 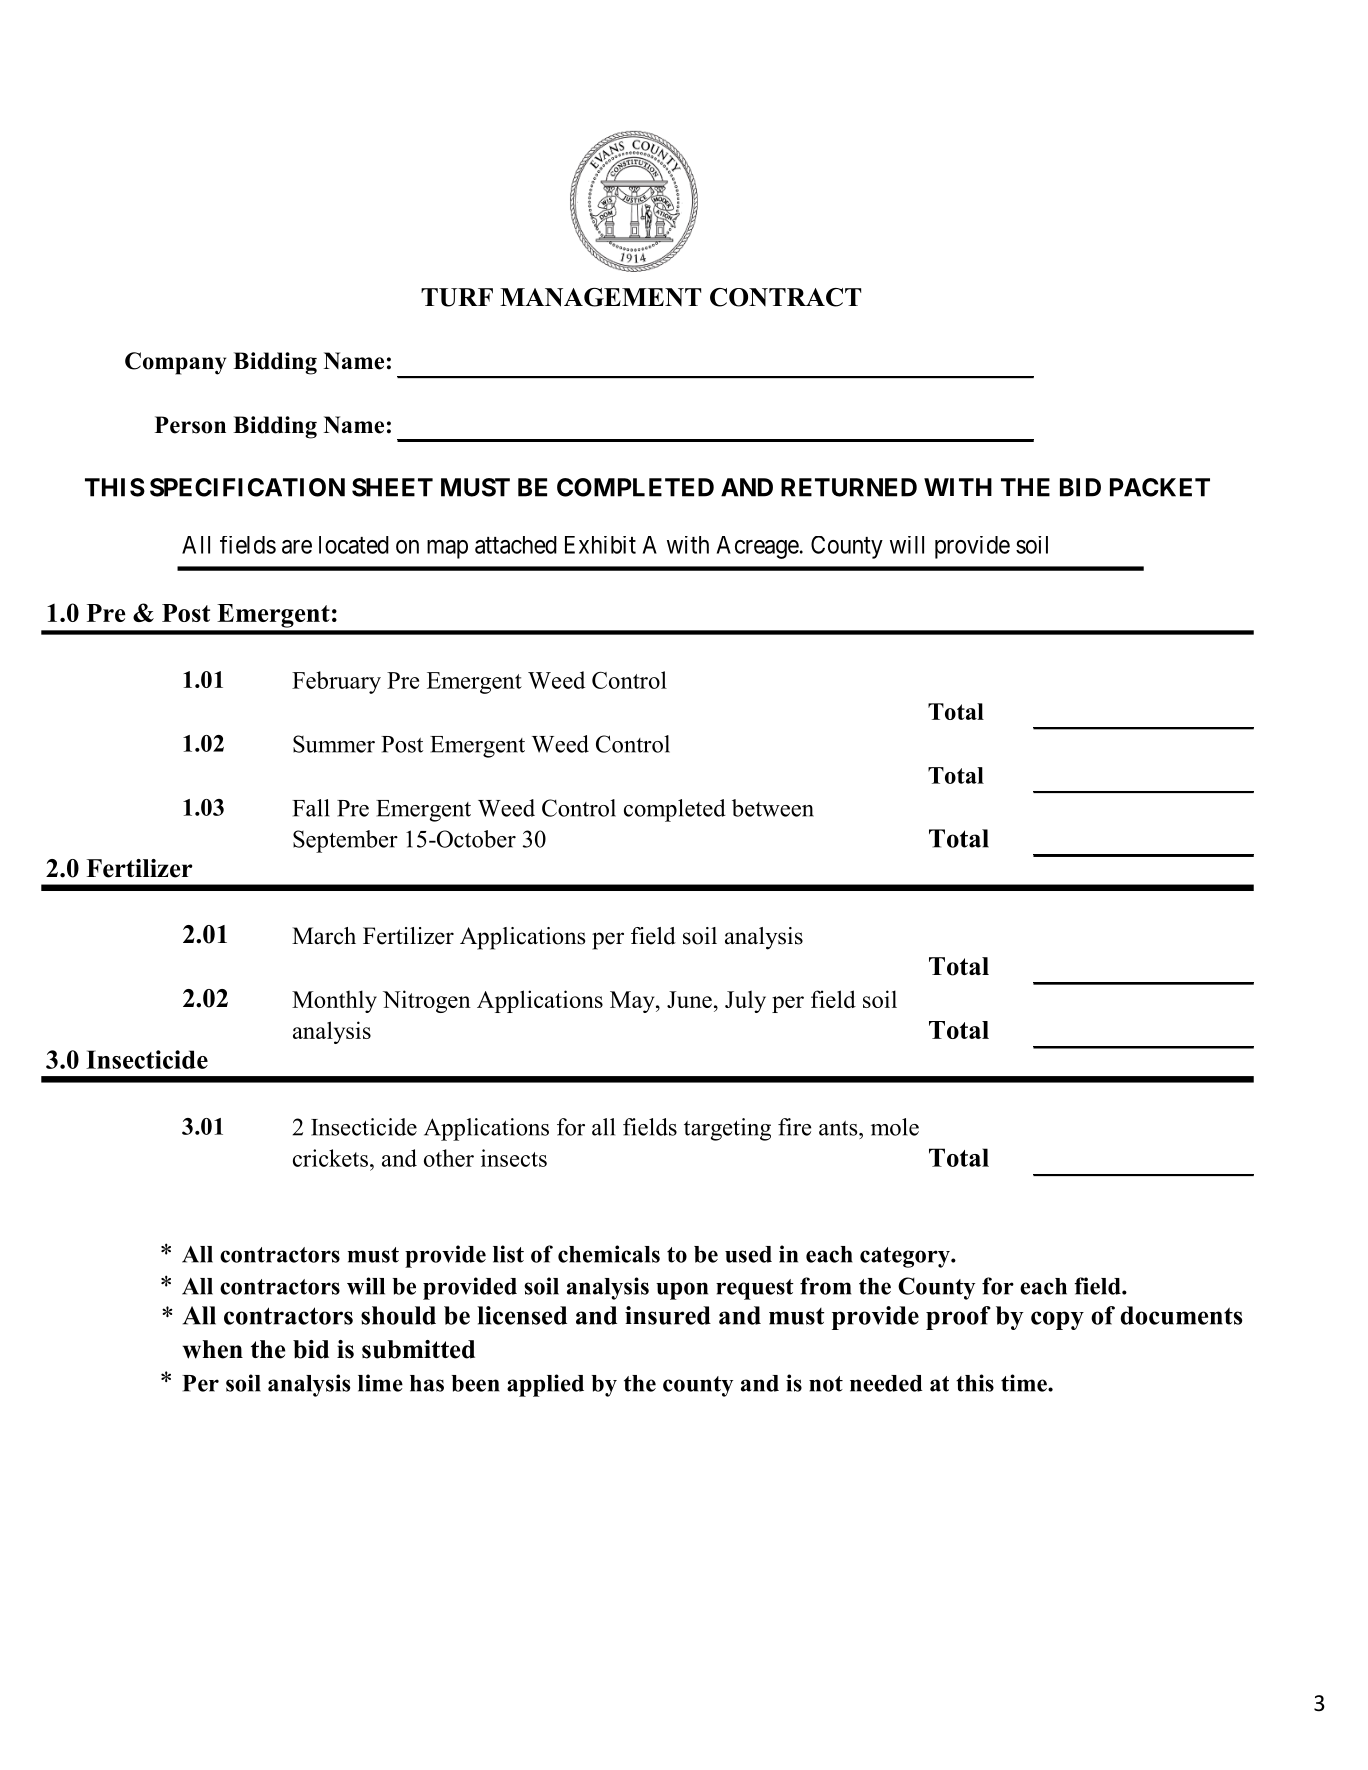 What do you see at coordinates (297, 547) in the screenshot?
I see `are` at bounding box center [297, 547].
